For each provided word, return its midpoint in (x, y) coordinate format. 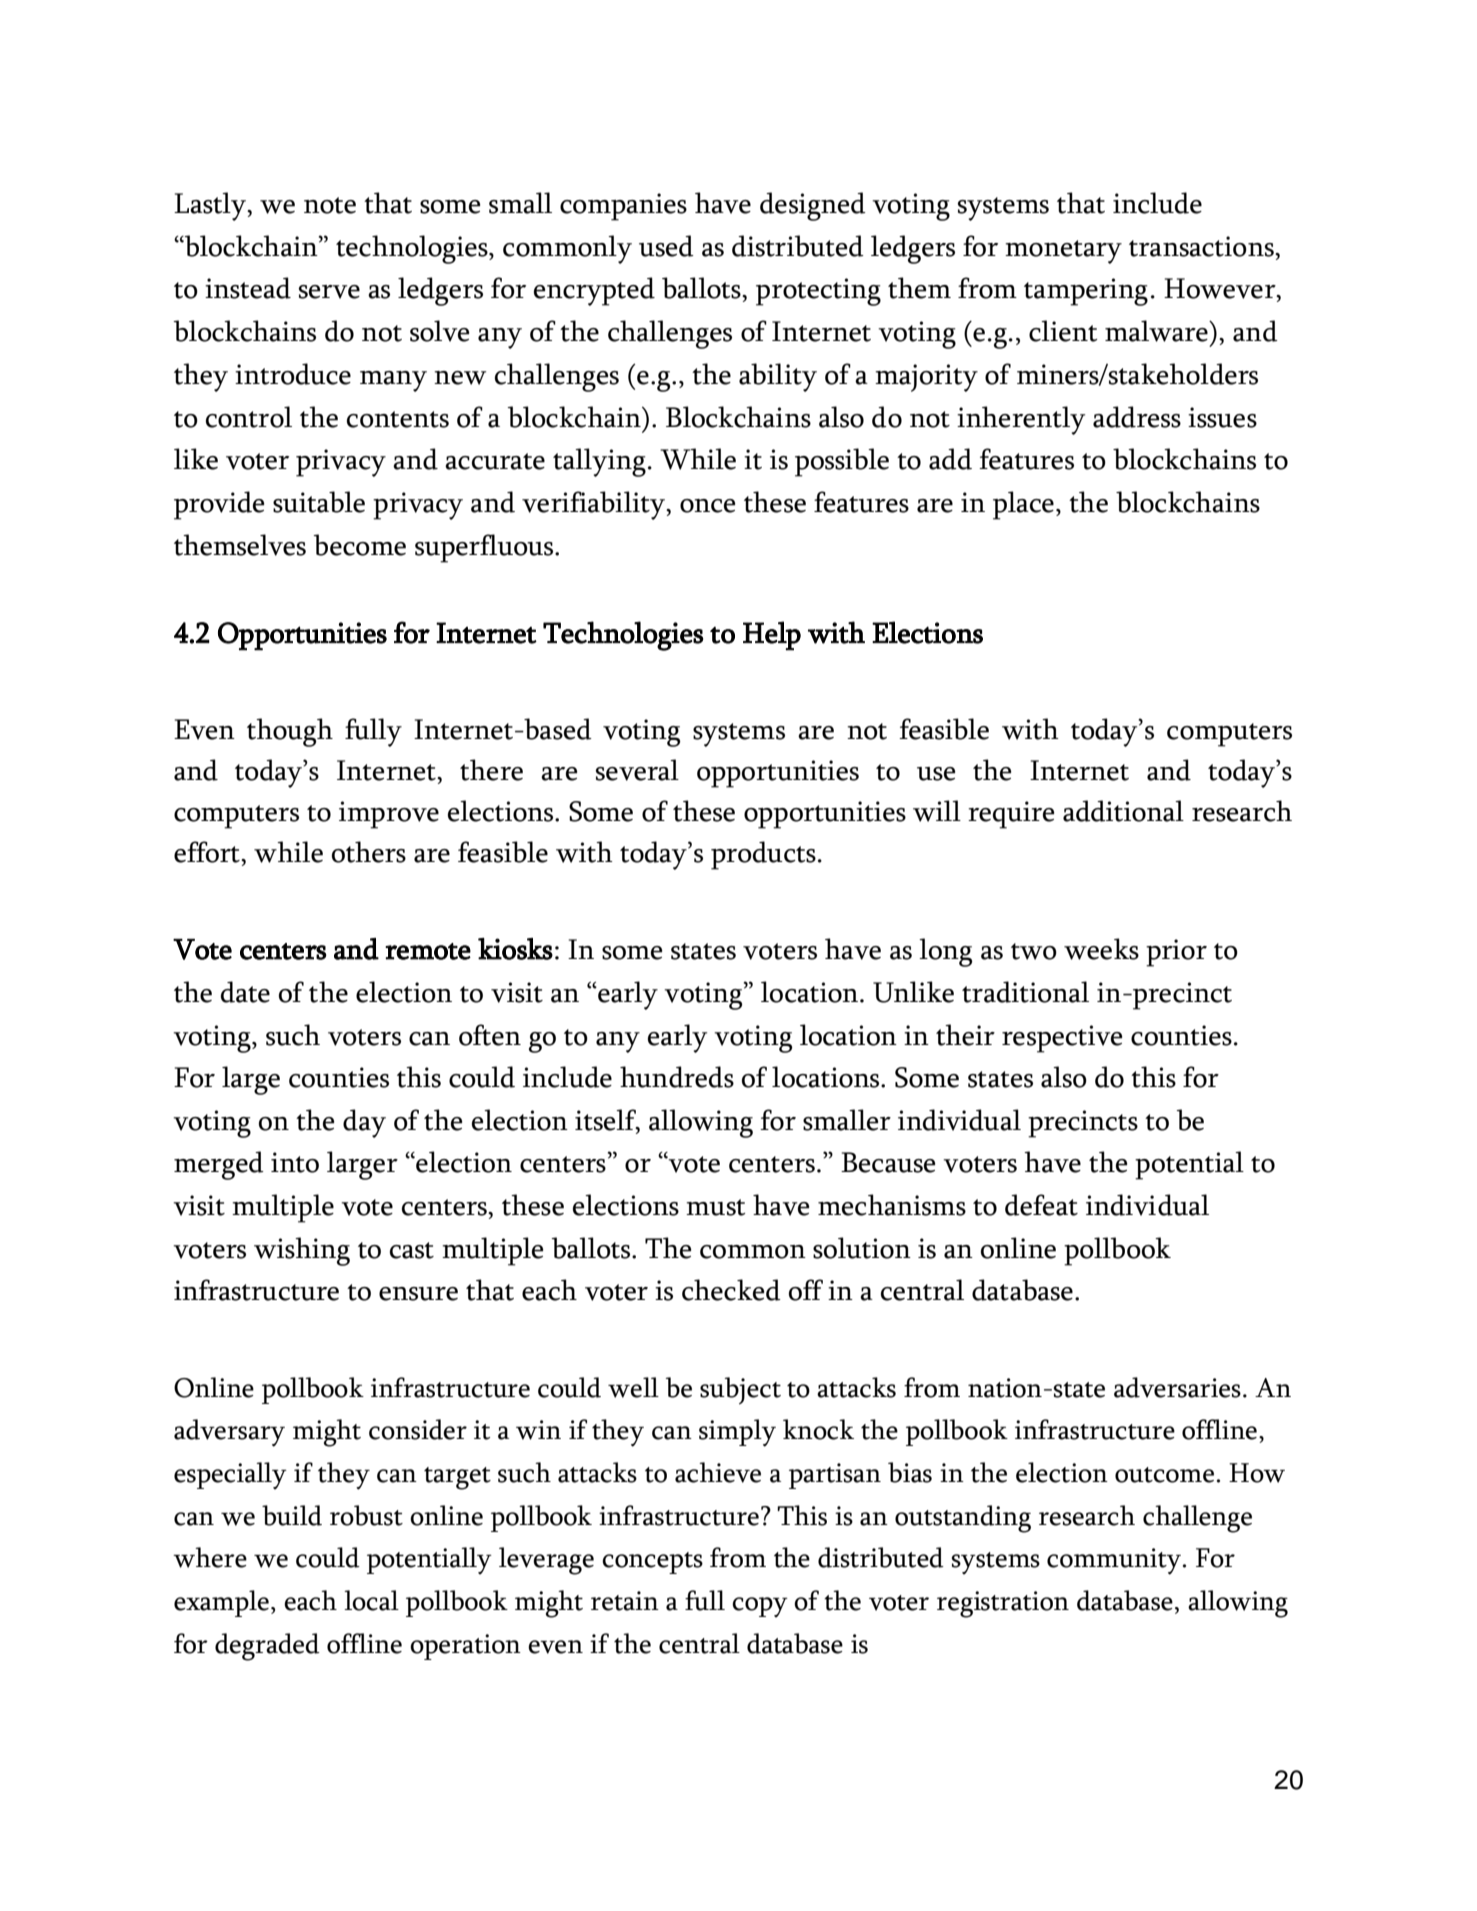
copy (760, 1607)
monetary (1063, 252)
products (763, 855)
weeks (1101, 949)
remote (428, 951)
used (666, 246)
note (330, 205)
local (371, 1600)
